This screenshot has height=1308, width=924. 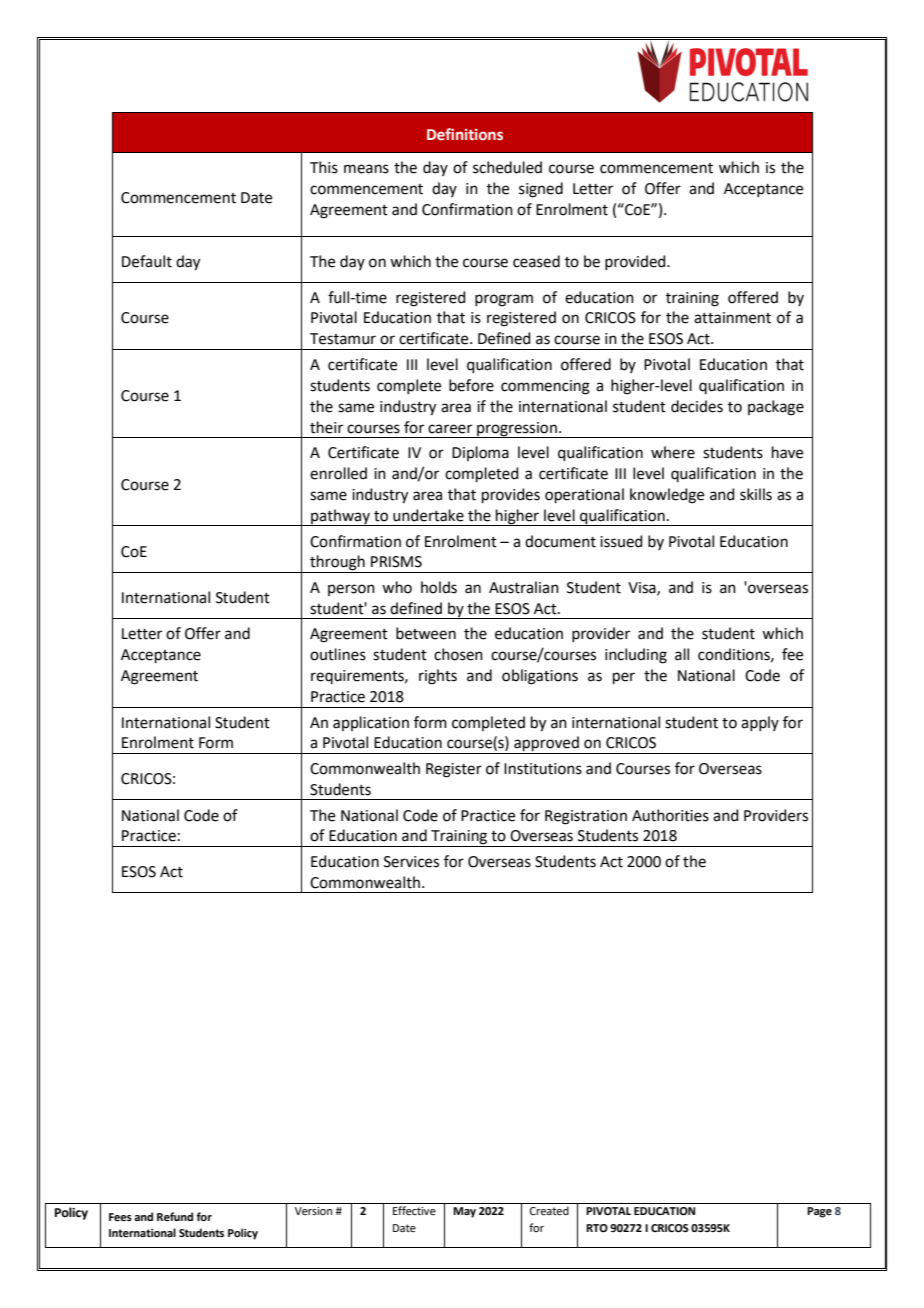 I want to click on provided, so click(x=636, y=262).
